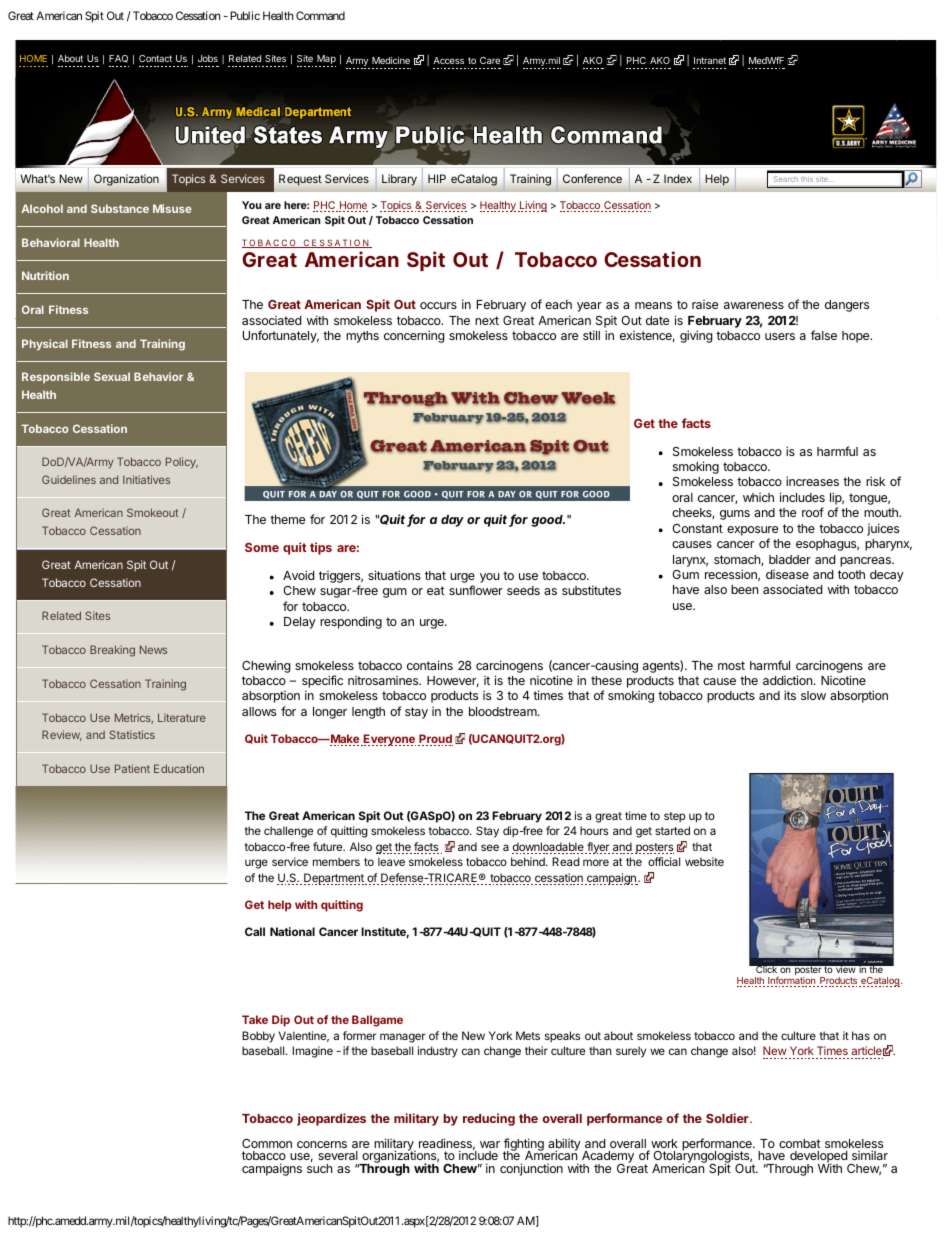 This screenshot has width=952, height=1233. Describe the element at coordinates (787, 574) in the screenshot. I see `disease` at that location.
